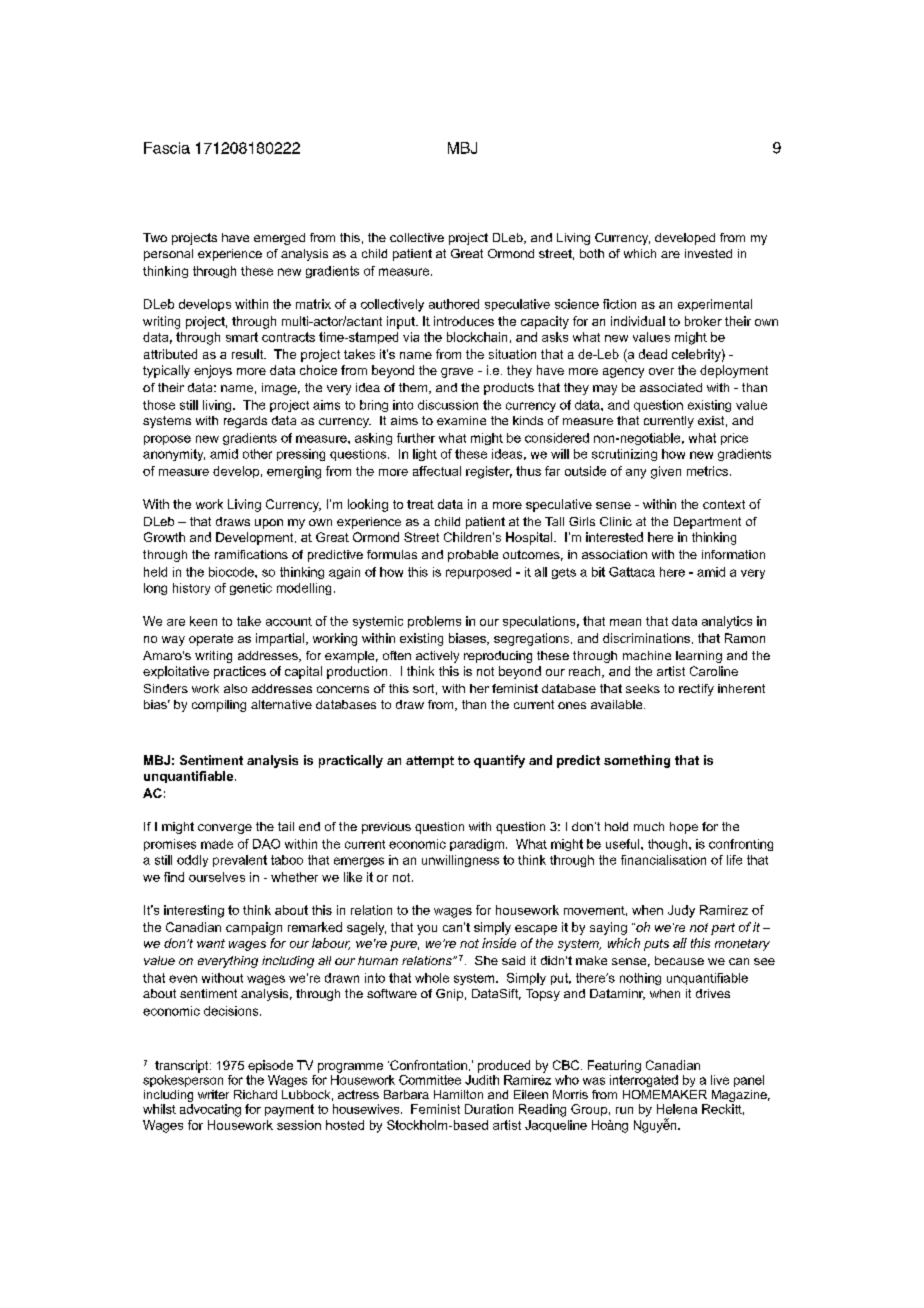  Describe the element at coordinates (458, 1094) in the screenshot. I see `Hamilton` at that location.
